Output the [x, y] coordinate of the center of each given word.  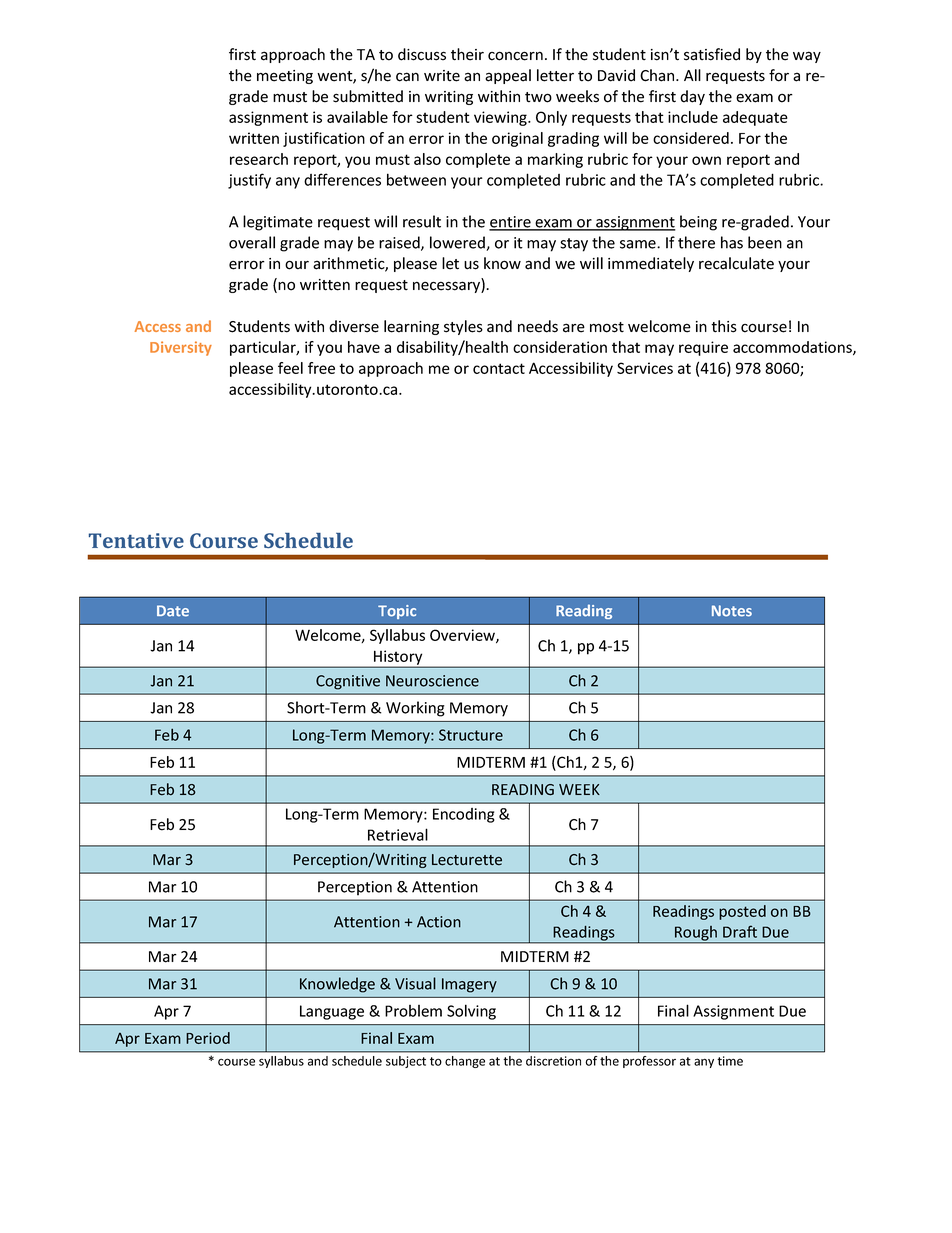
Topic [397, 612]
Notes [732, 611]
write [442, 76]
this [724, 326]
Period [208, 1038]
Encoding [464, 815]
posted [742, 912]
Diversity [181, 348]
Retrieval [398, 834]
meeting [285, 77]
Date [173, 611]
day [692, 97]
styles [463, 327]
